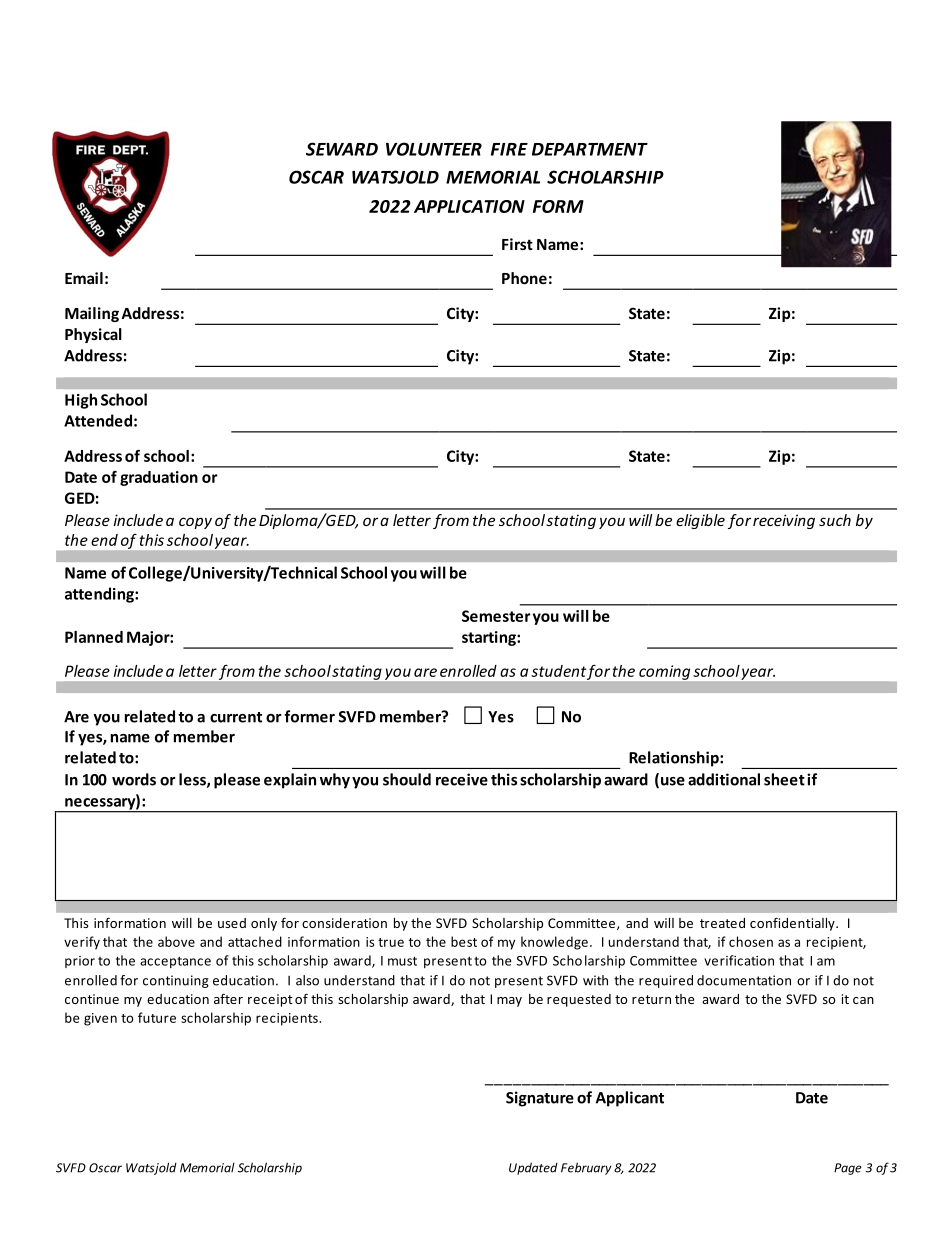 The height and width of the screenshot is (1233, 952). I want to click on Signature, so click(540, 1099).
